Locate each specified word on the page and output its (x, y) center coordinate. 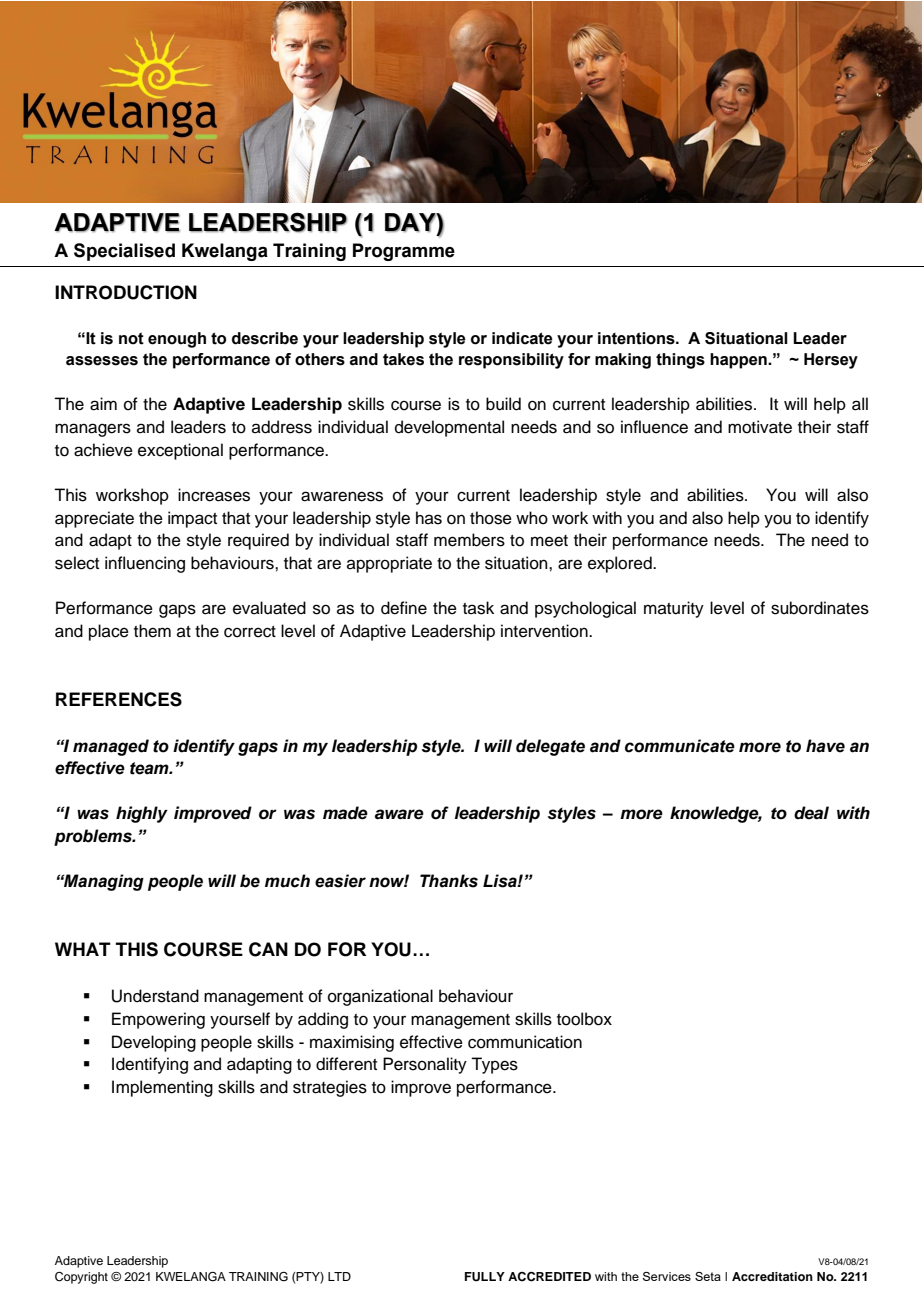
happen (739, 361)
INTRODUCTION (126, 292)
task (478, 608)
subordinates (820, 608)
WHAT (83, 949)
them (152, 631)
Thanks (449, 881)
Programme (404, 252)
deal (811, 813)
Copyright (81, 1278)
